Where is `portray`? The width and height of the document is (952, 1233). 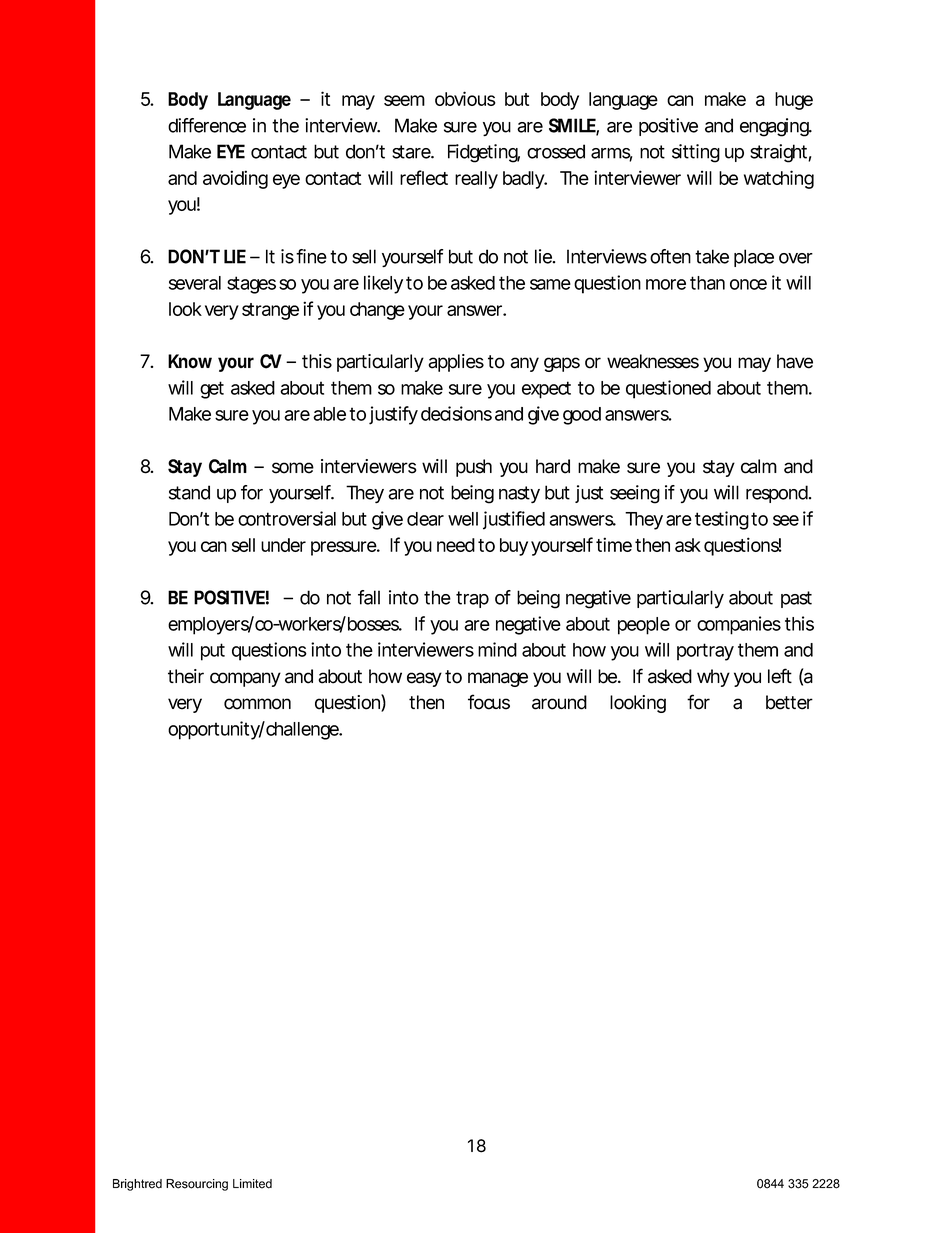 portray is located at coordinates (705, 652).
